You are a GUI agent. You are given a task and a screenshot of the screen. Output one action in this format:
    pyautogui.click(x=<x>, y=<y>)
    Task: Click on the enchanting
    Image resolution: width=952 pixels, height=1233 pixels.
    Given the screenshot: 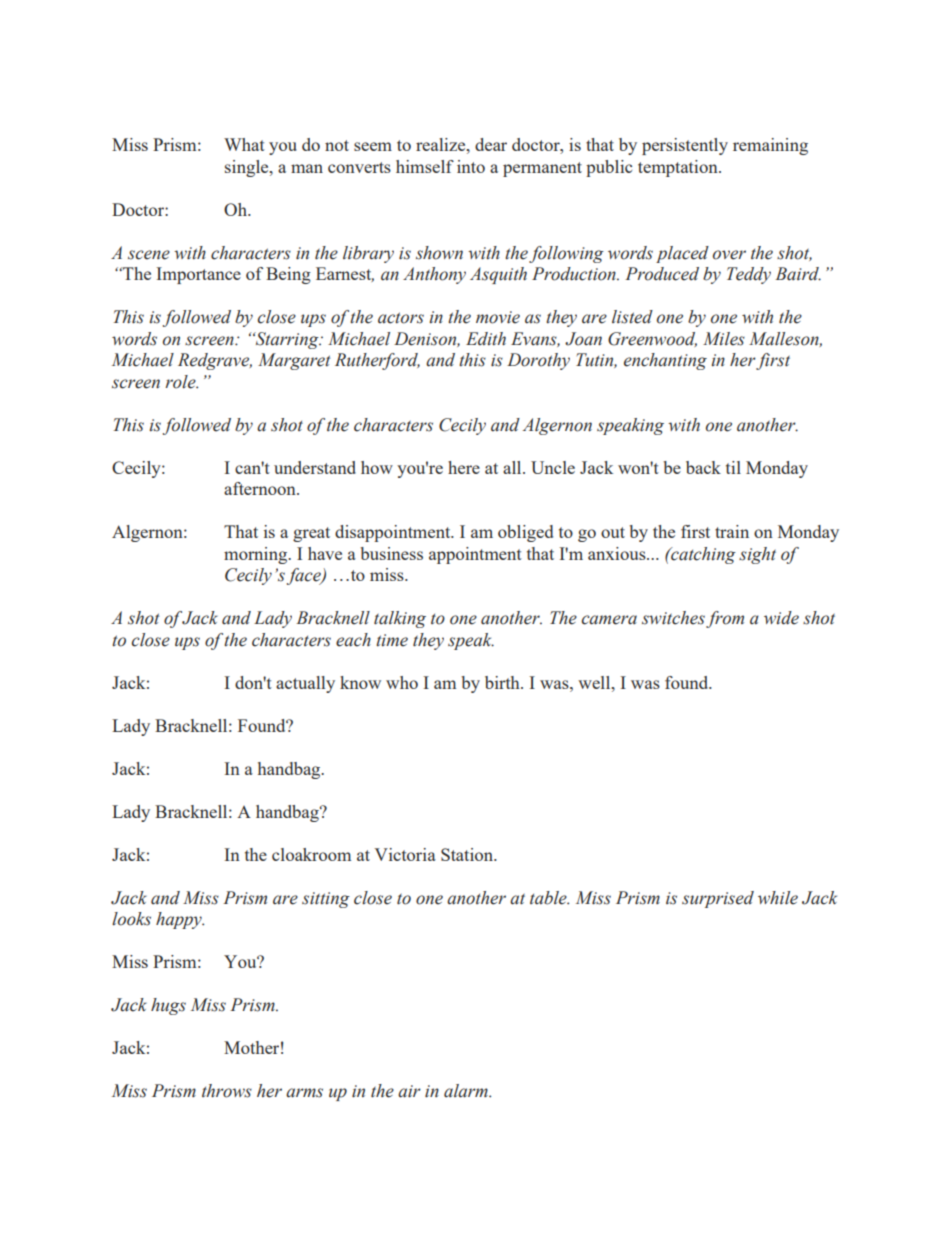 What is the action you would take?
    pyautogui.click(x=665, y=361)
